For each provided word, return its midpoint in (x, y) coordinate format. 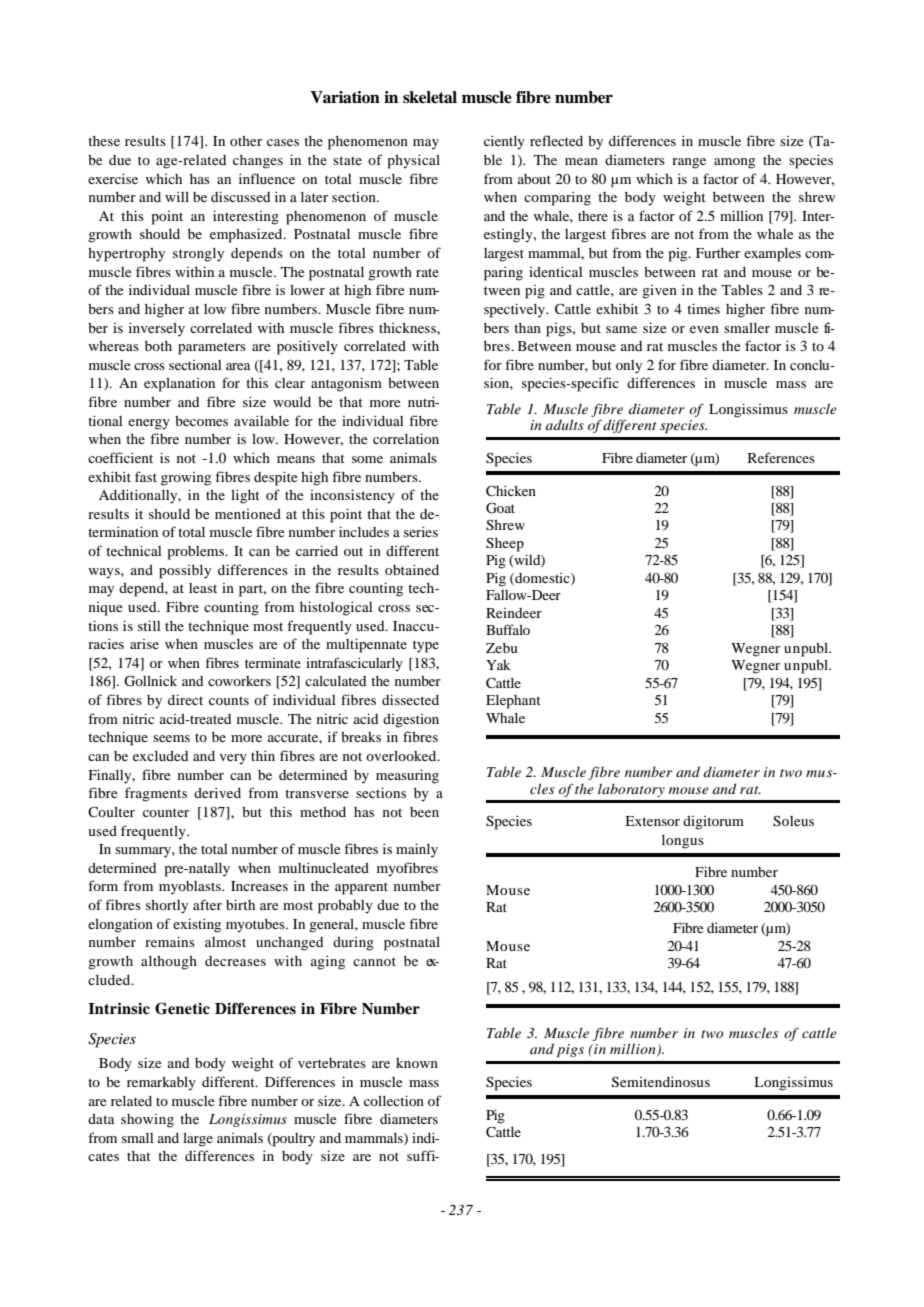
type (426, 646)
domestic (542, 579)
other (246, 141)
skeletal (430, 97)
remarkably (161, 1084)
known (417, 1063)
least (203, 588)
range (689, 163)
